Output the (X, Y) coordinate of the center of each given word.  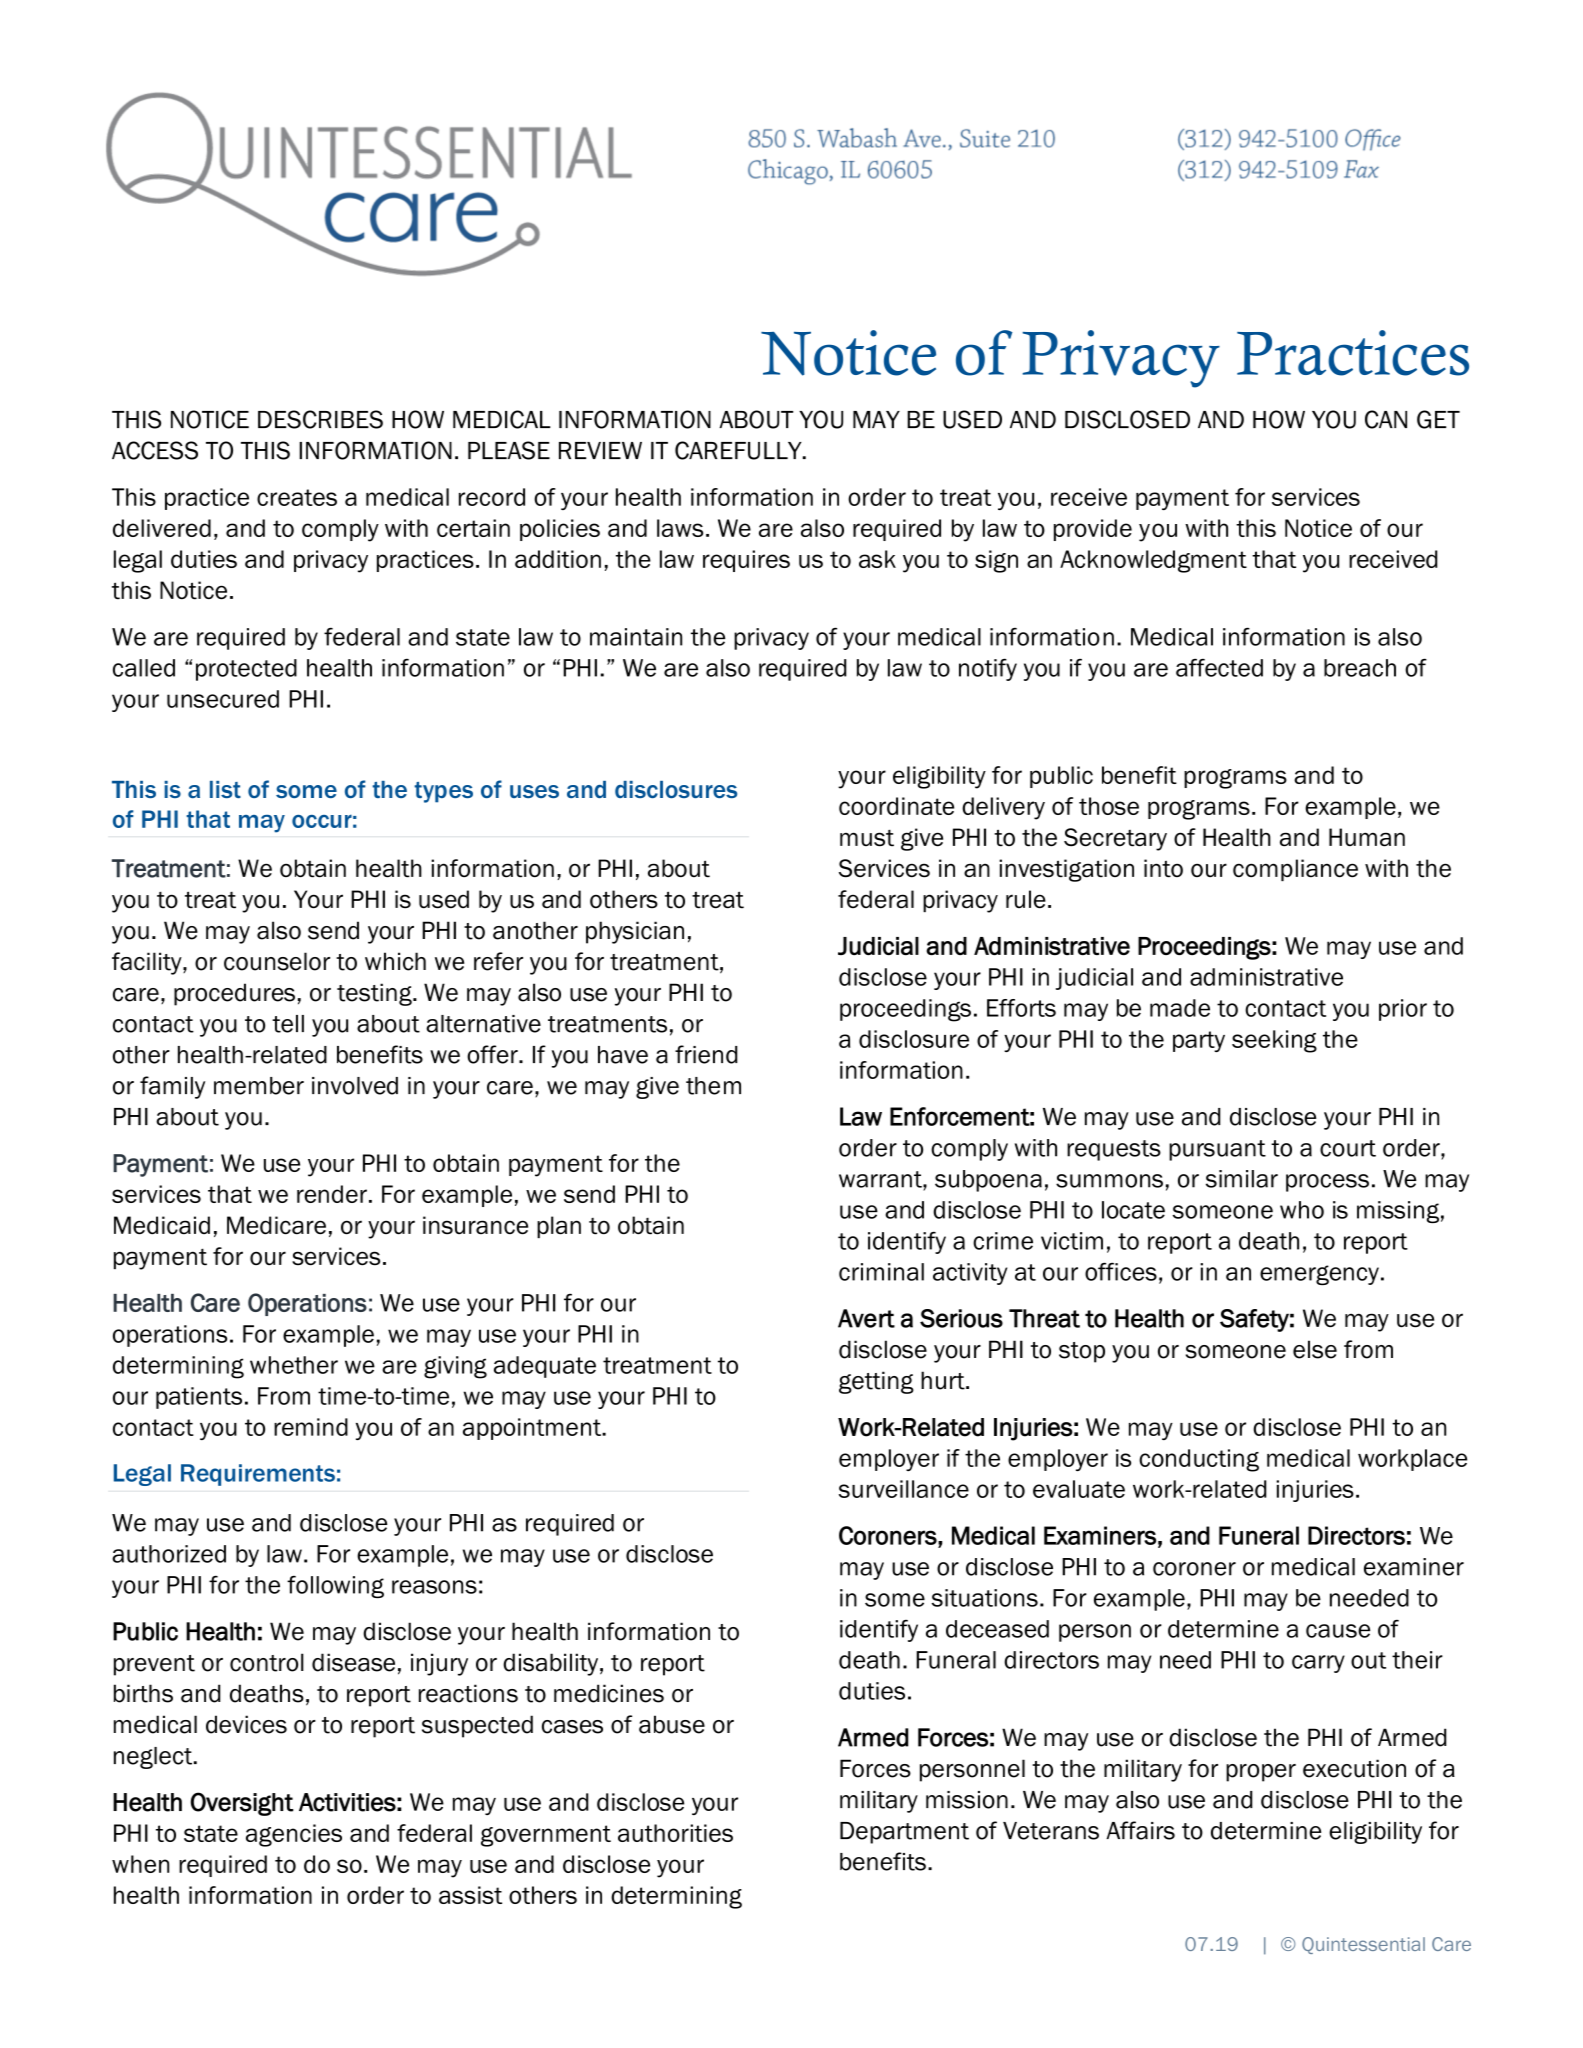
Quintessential (1363, 1945)
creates (297, 497)
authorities (675, 1833)
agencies (294, 1835)
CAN (1386, 419)
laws (680, 528)
